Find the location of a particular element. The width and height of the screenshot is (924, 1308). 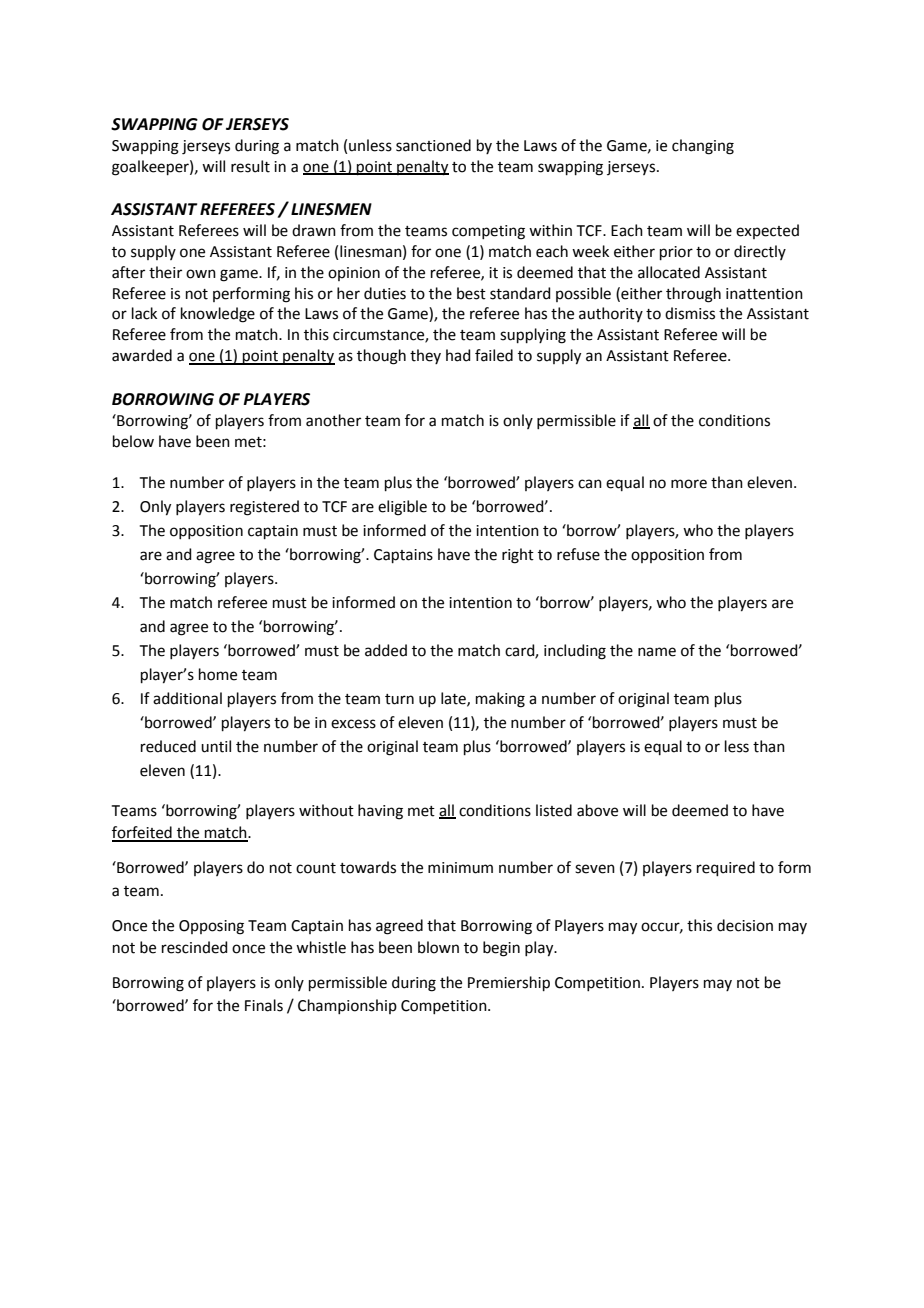

blown is located at coordinates (438, 947).
